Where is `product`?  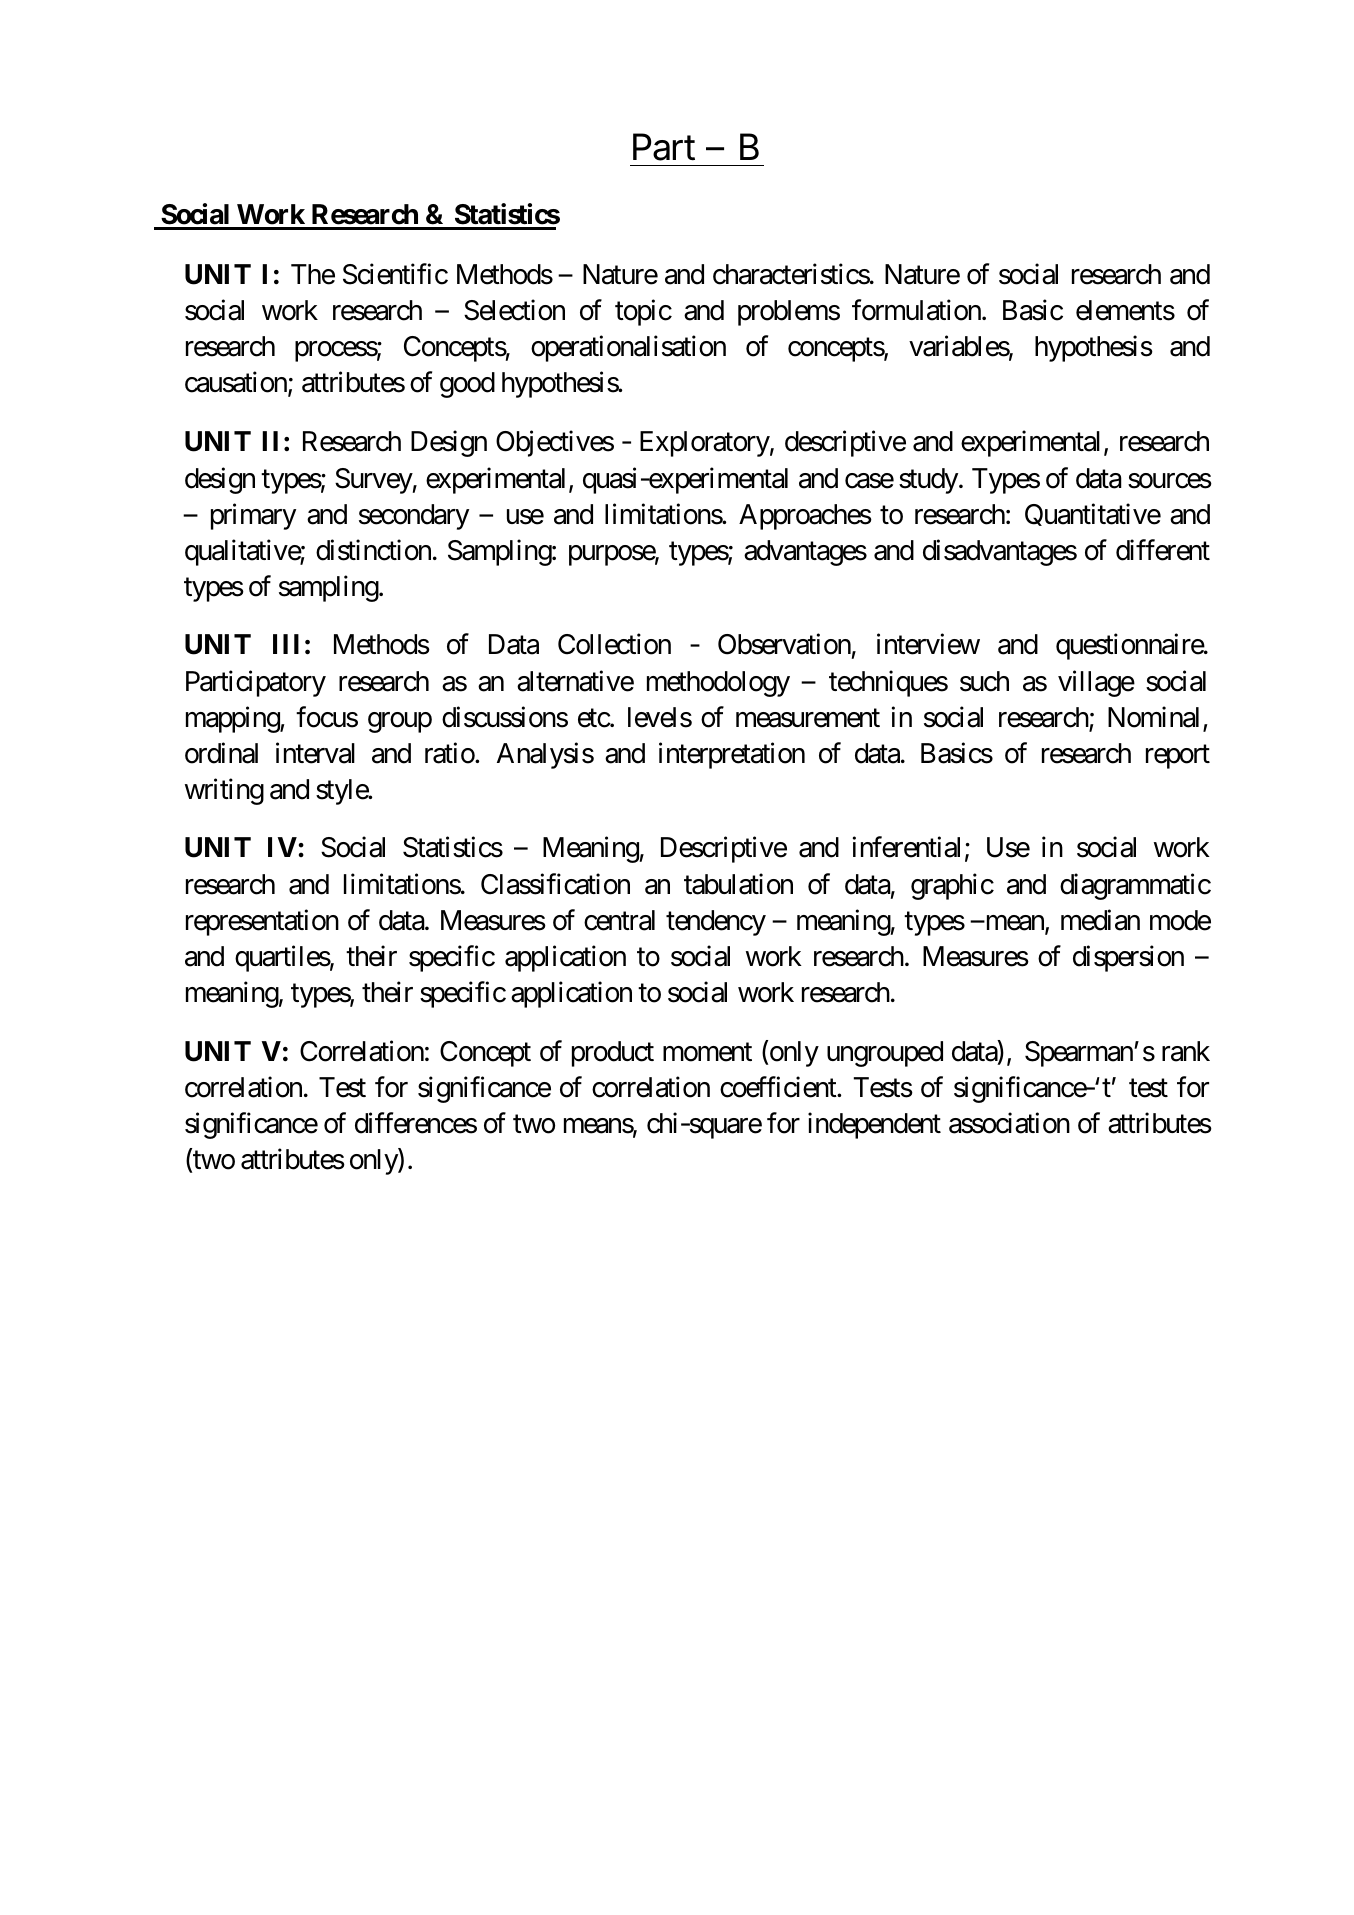
product is located at coordinates (613, 1054).
